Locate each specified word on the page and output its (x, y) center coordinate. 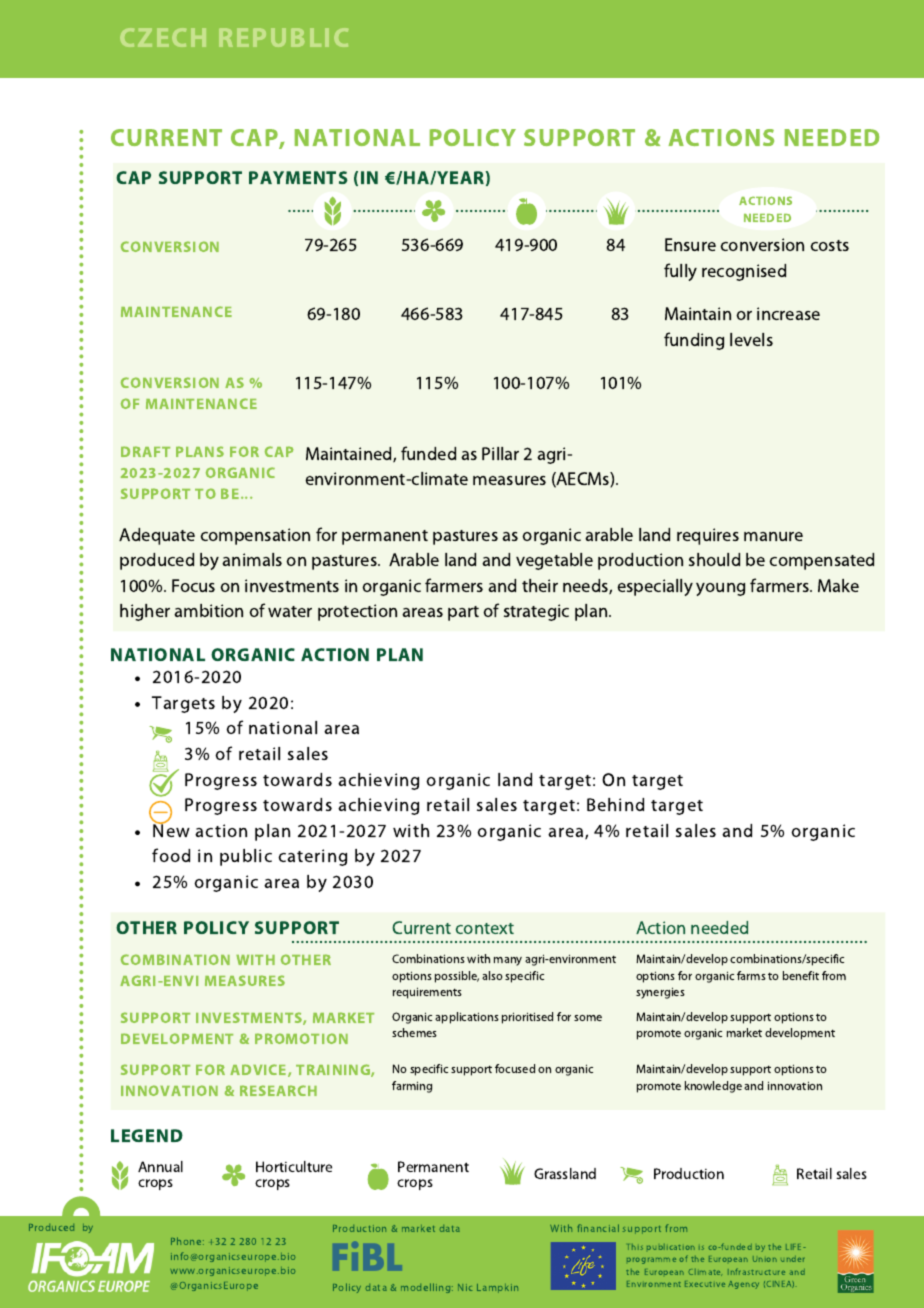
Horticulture (294, 1166)
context (485, 928)
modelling (427, 1288)
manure (773, 536)
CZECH (163, 37)
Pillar (500, 453)
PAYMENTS (298, 177)
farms (751, 975)
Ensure (690, 244)
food (171, 855)
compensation (255, 536)
